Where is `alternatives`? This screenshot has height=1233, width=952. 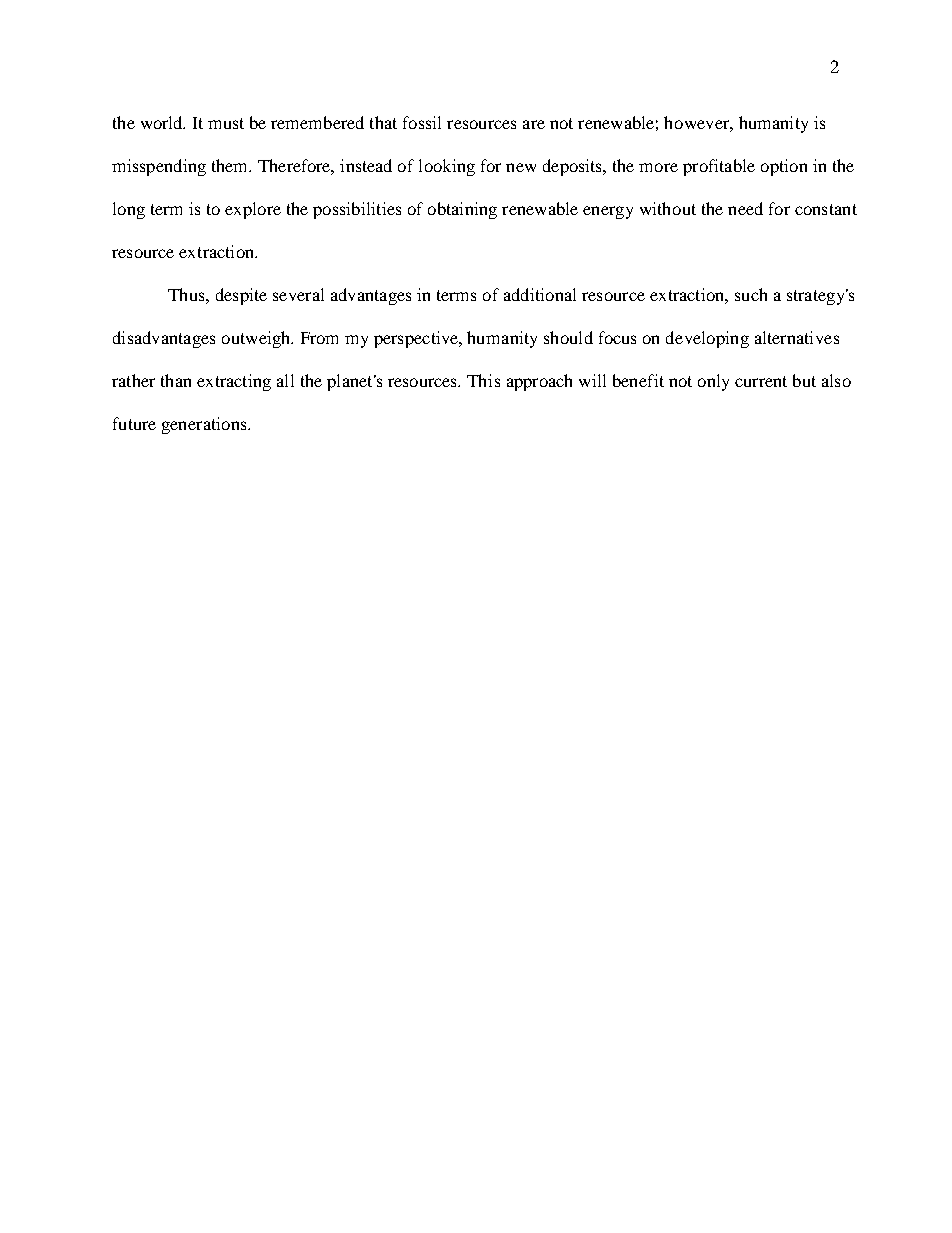
alternatives is located at coordinates (797, 337).
